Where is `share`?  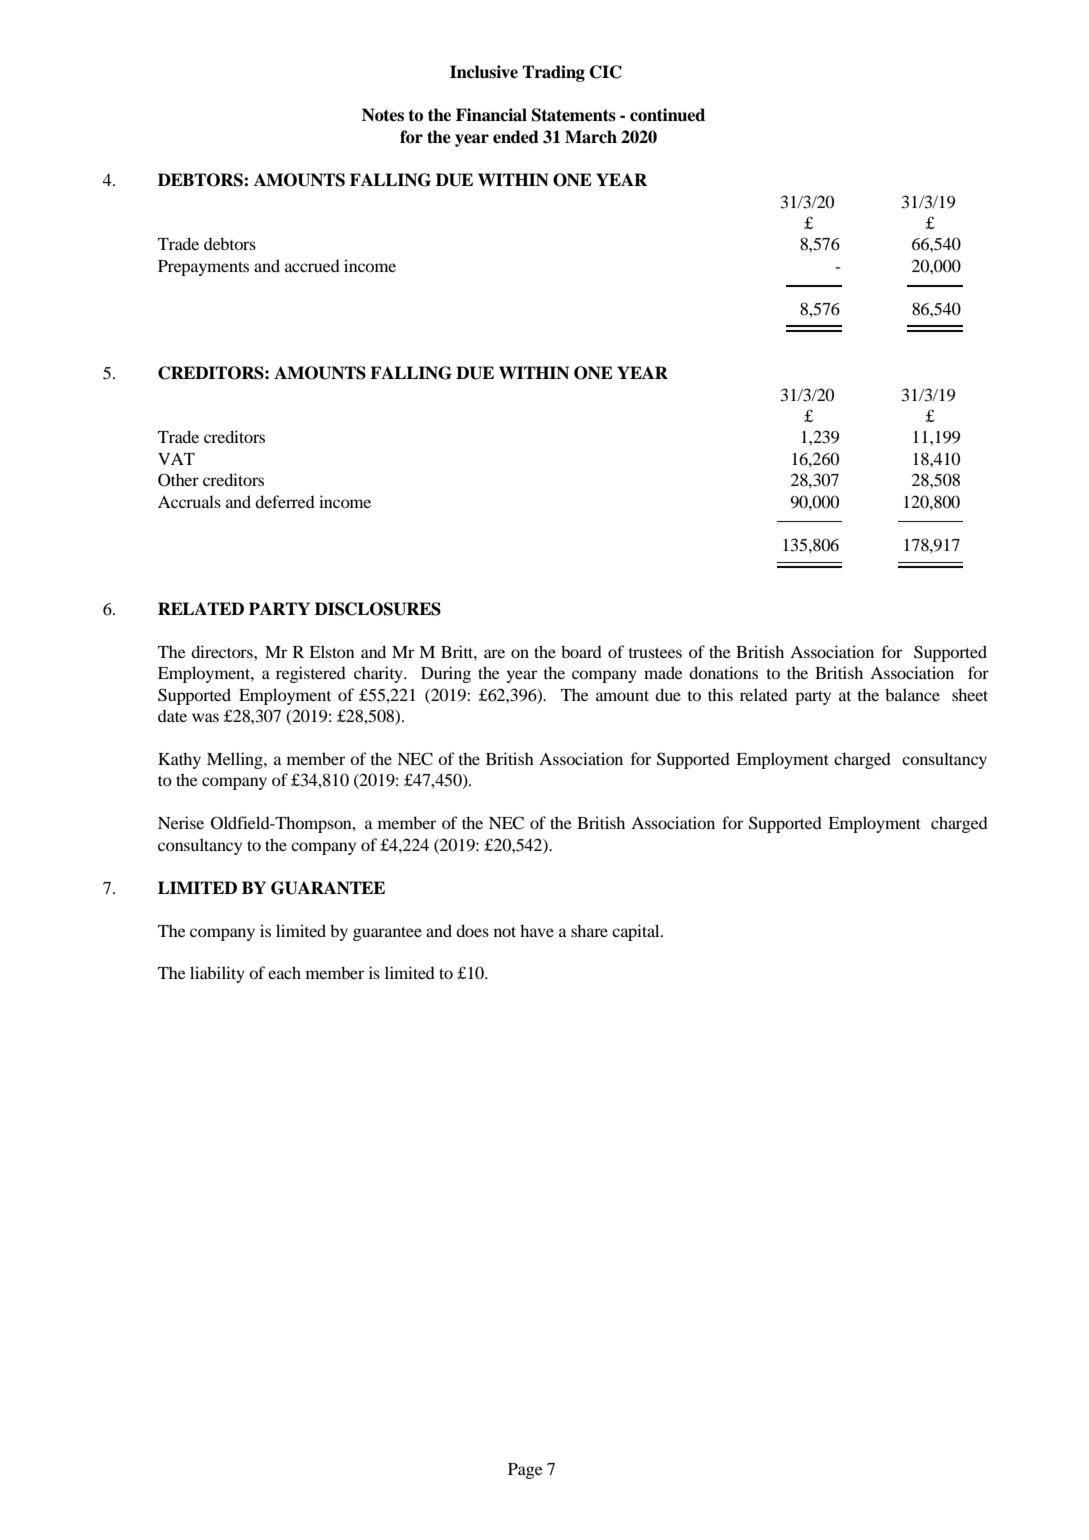
share is located at coordinates (589, 930).
